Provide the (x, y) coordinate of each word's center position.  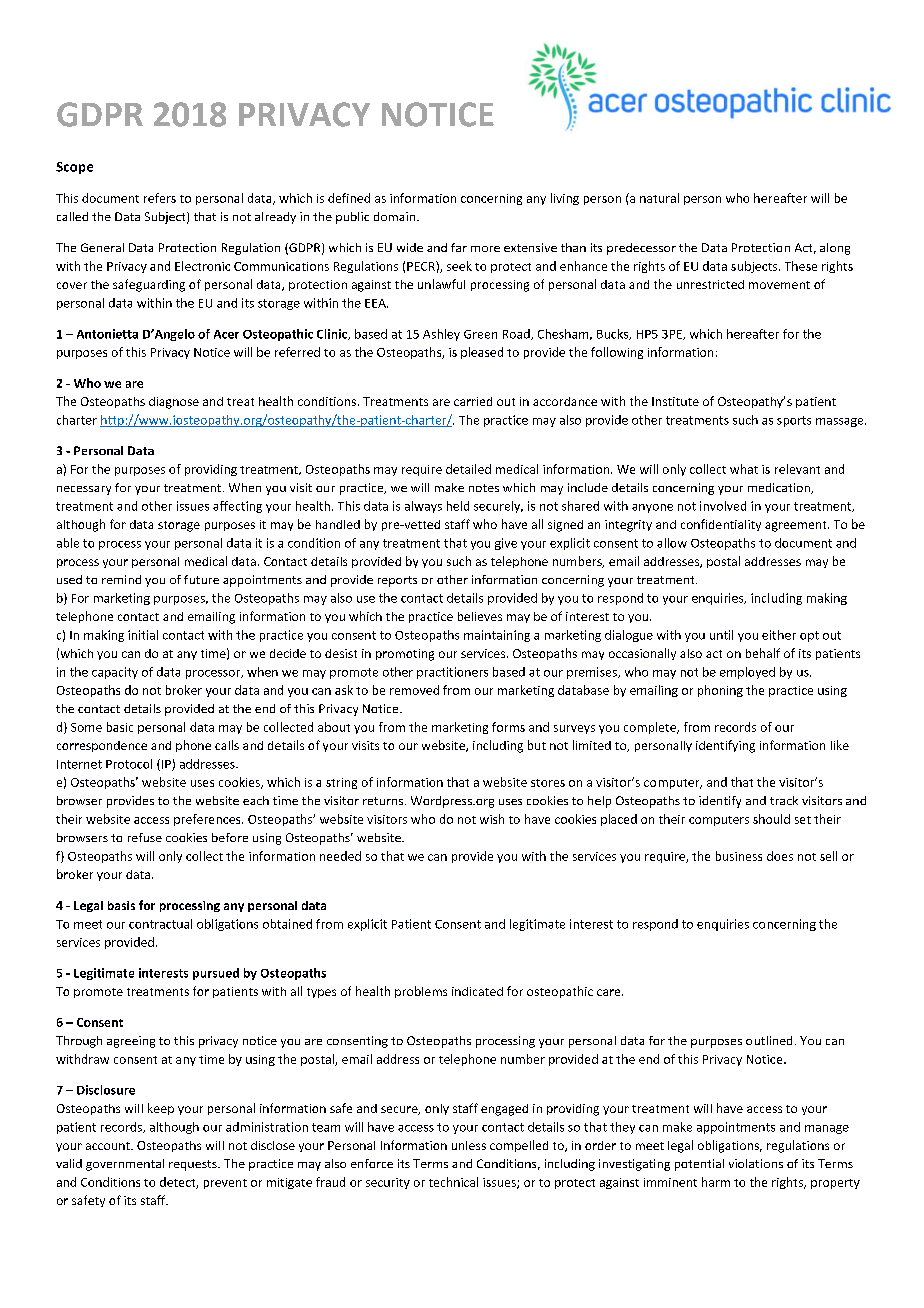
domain (394, 216)
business (739, 856)
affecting (237, 507)
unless (469, 1145)
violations (756, 1163)
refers (160, 198)
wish (492, 819)
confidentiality (721, 525)
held (458, 506)
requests (194, 1165)
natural (659, 198)
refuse (145, 837)
